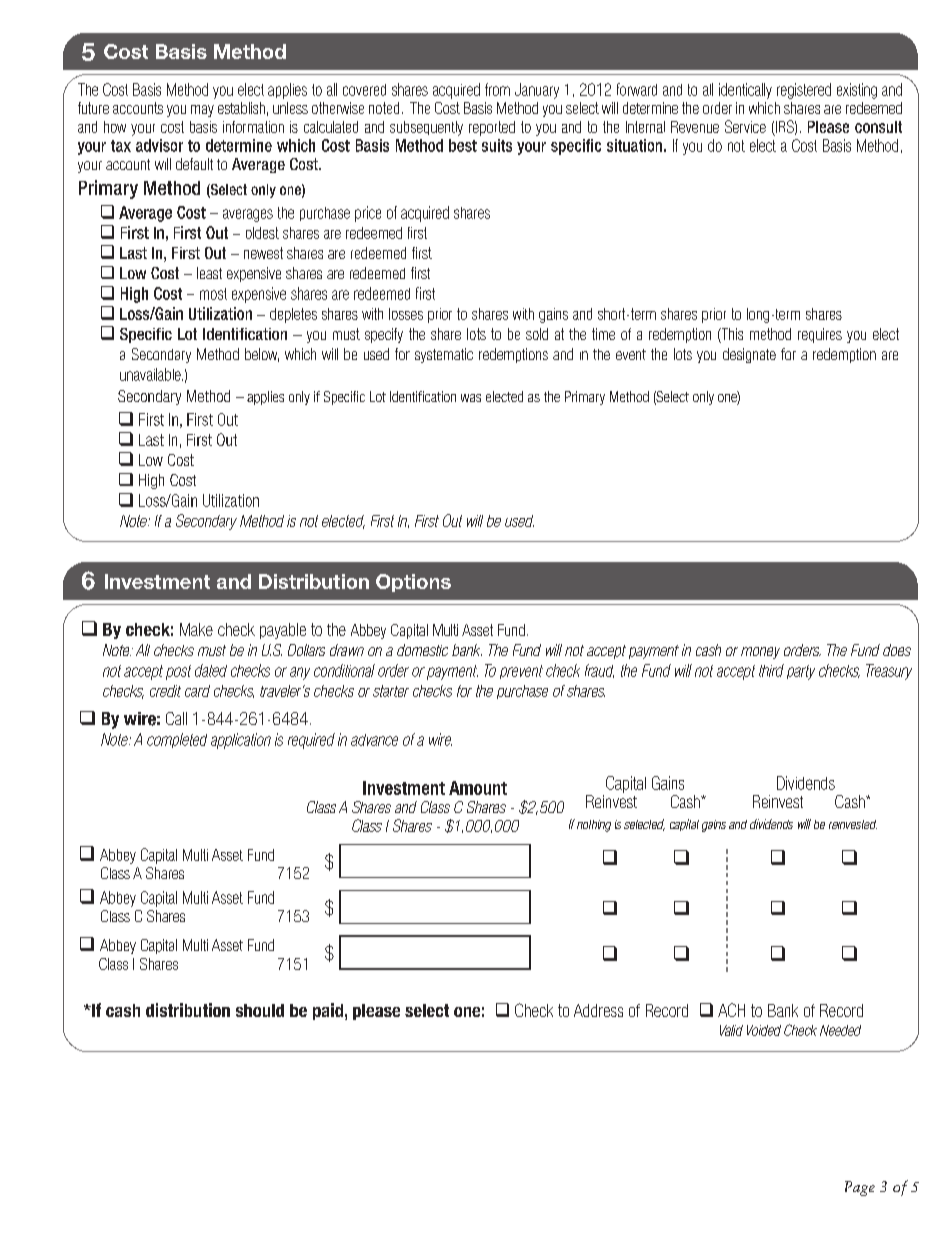 The image size is (952, 1233). What do you see at coordinates (492, 128) in the page?
I see `reported` at bounding box center [492, 128].
